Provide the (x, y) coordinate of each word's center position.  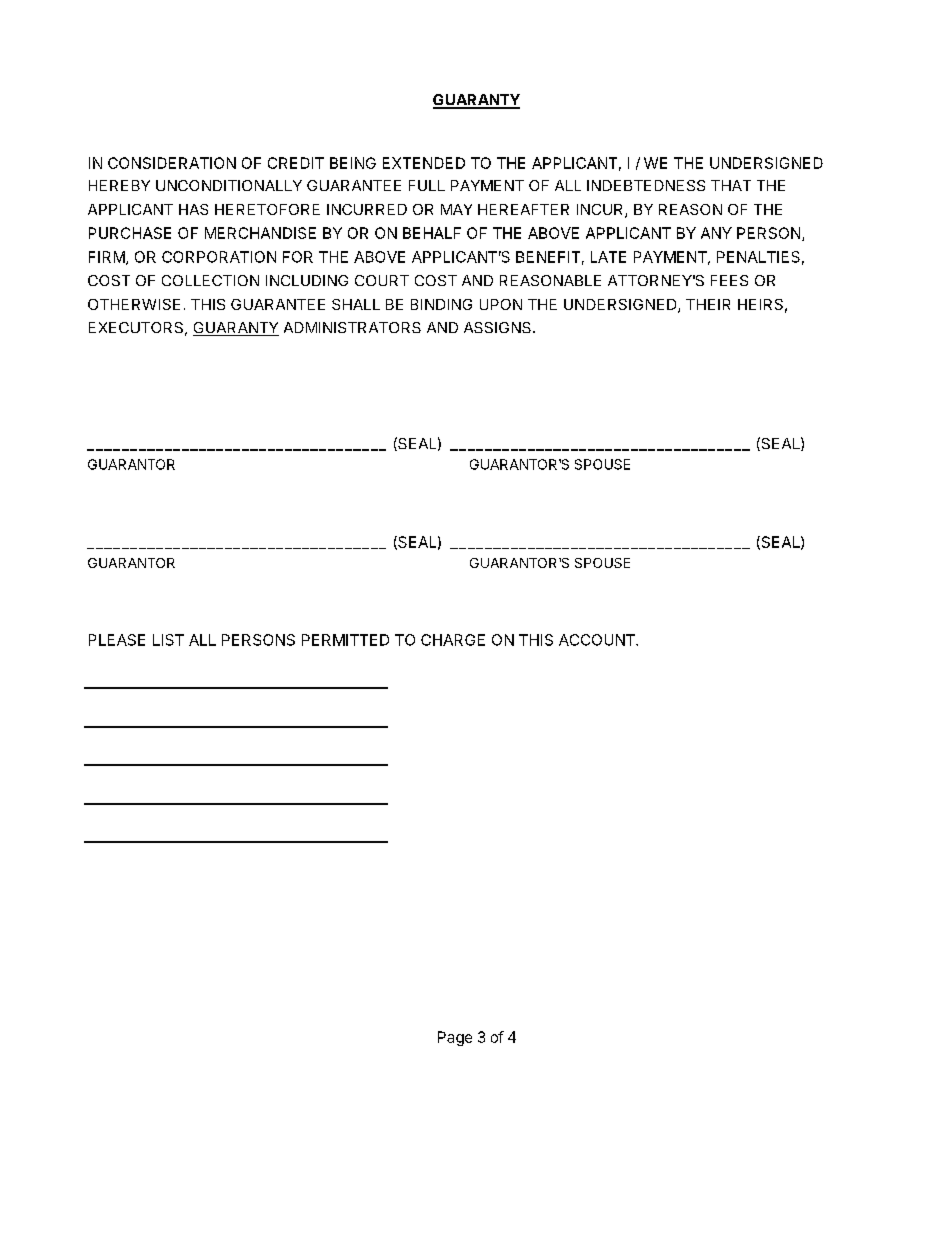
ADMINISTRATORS (352, 327)
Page (455, 1038)
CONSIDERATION (172, 163)
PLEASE (117, 640)
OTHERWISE (134, 304)
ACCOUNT (598, 640)
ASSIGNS (499, 327)
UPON (501, 304)
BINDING (441, 304)
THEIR (708, 304)
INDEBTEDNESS (646, 185)
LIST (168, 640)
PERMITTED (345, 640)
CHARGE (453, 640)
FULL (427, 185)
